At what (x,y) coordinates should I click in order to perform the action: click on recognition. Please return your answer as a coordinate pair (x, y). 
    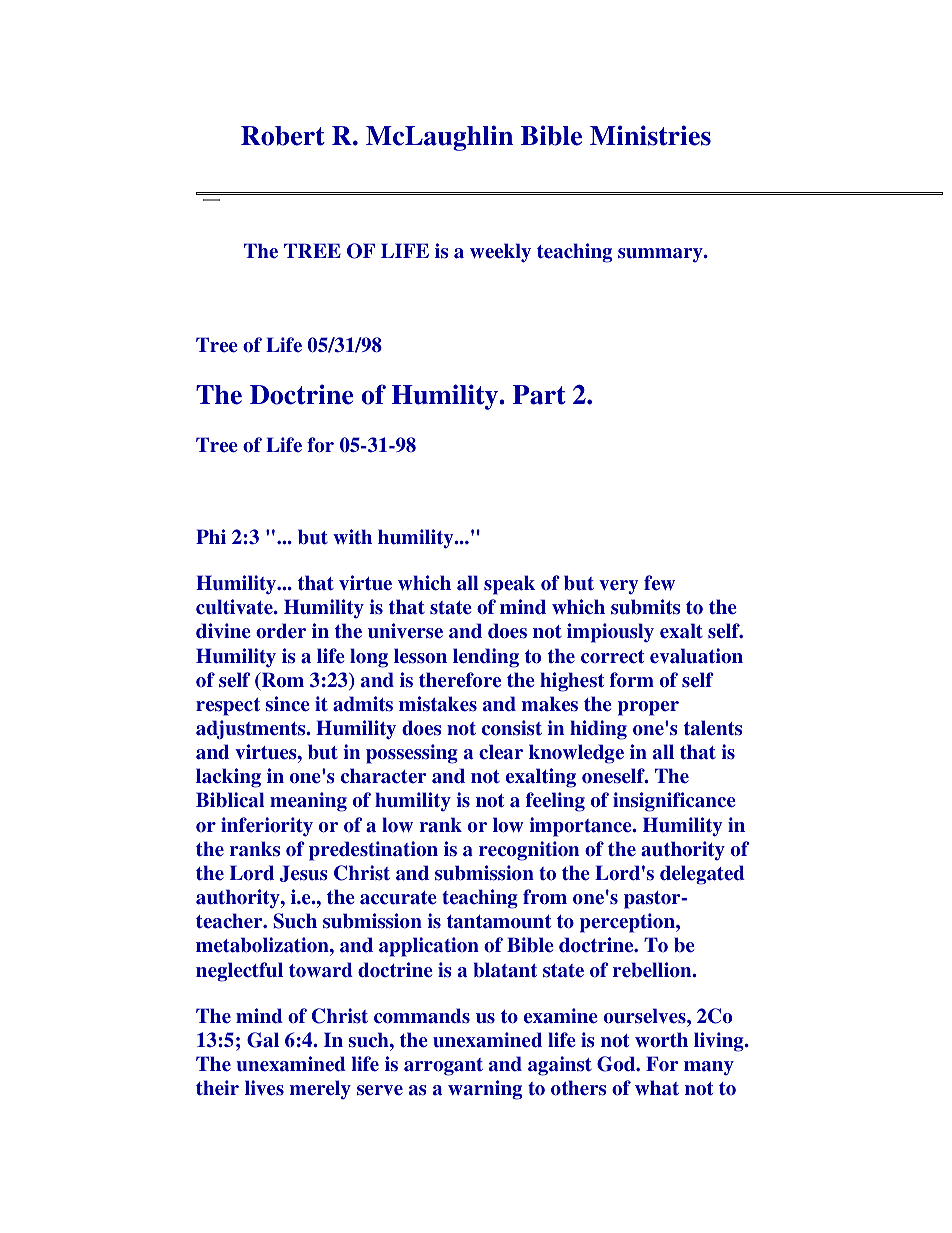
    Looking at the image, I should click on (529, 851).
